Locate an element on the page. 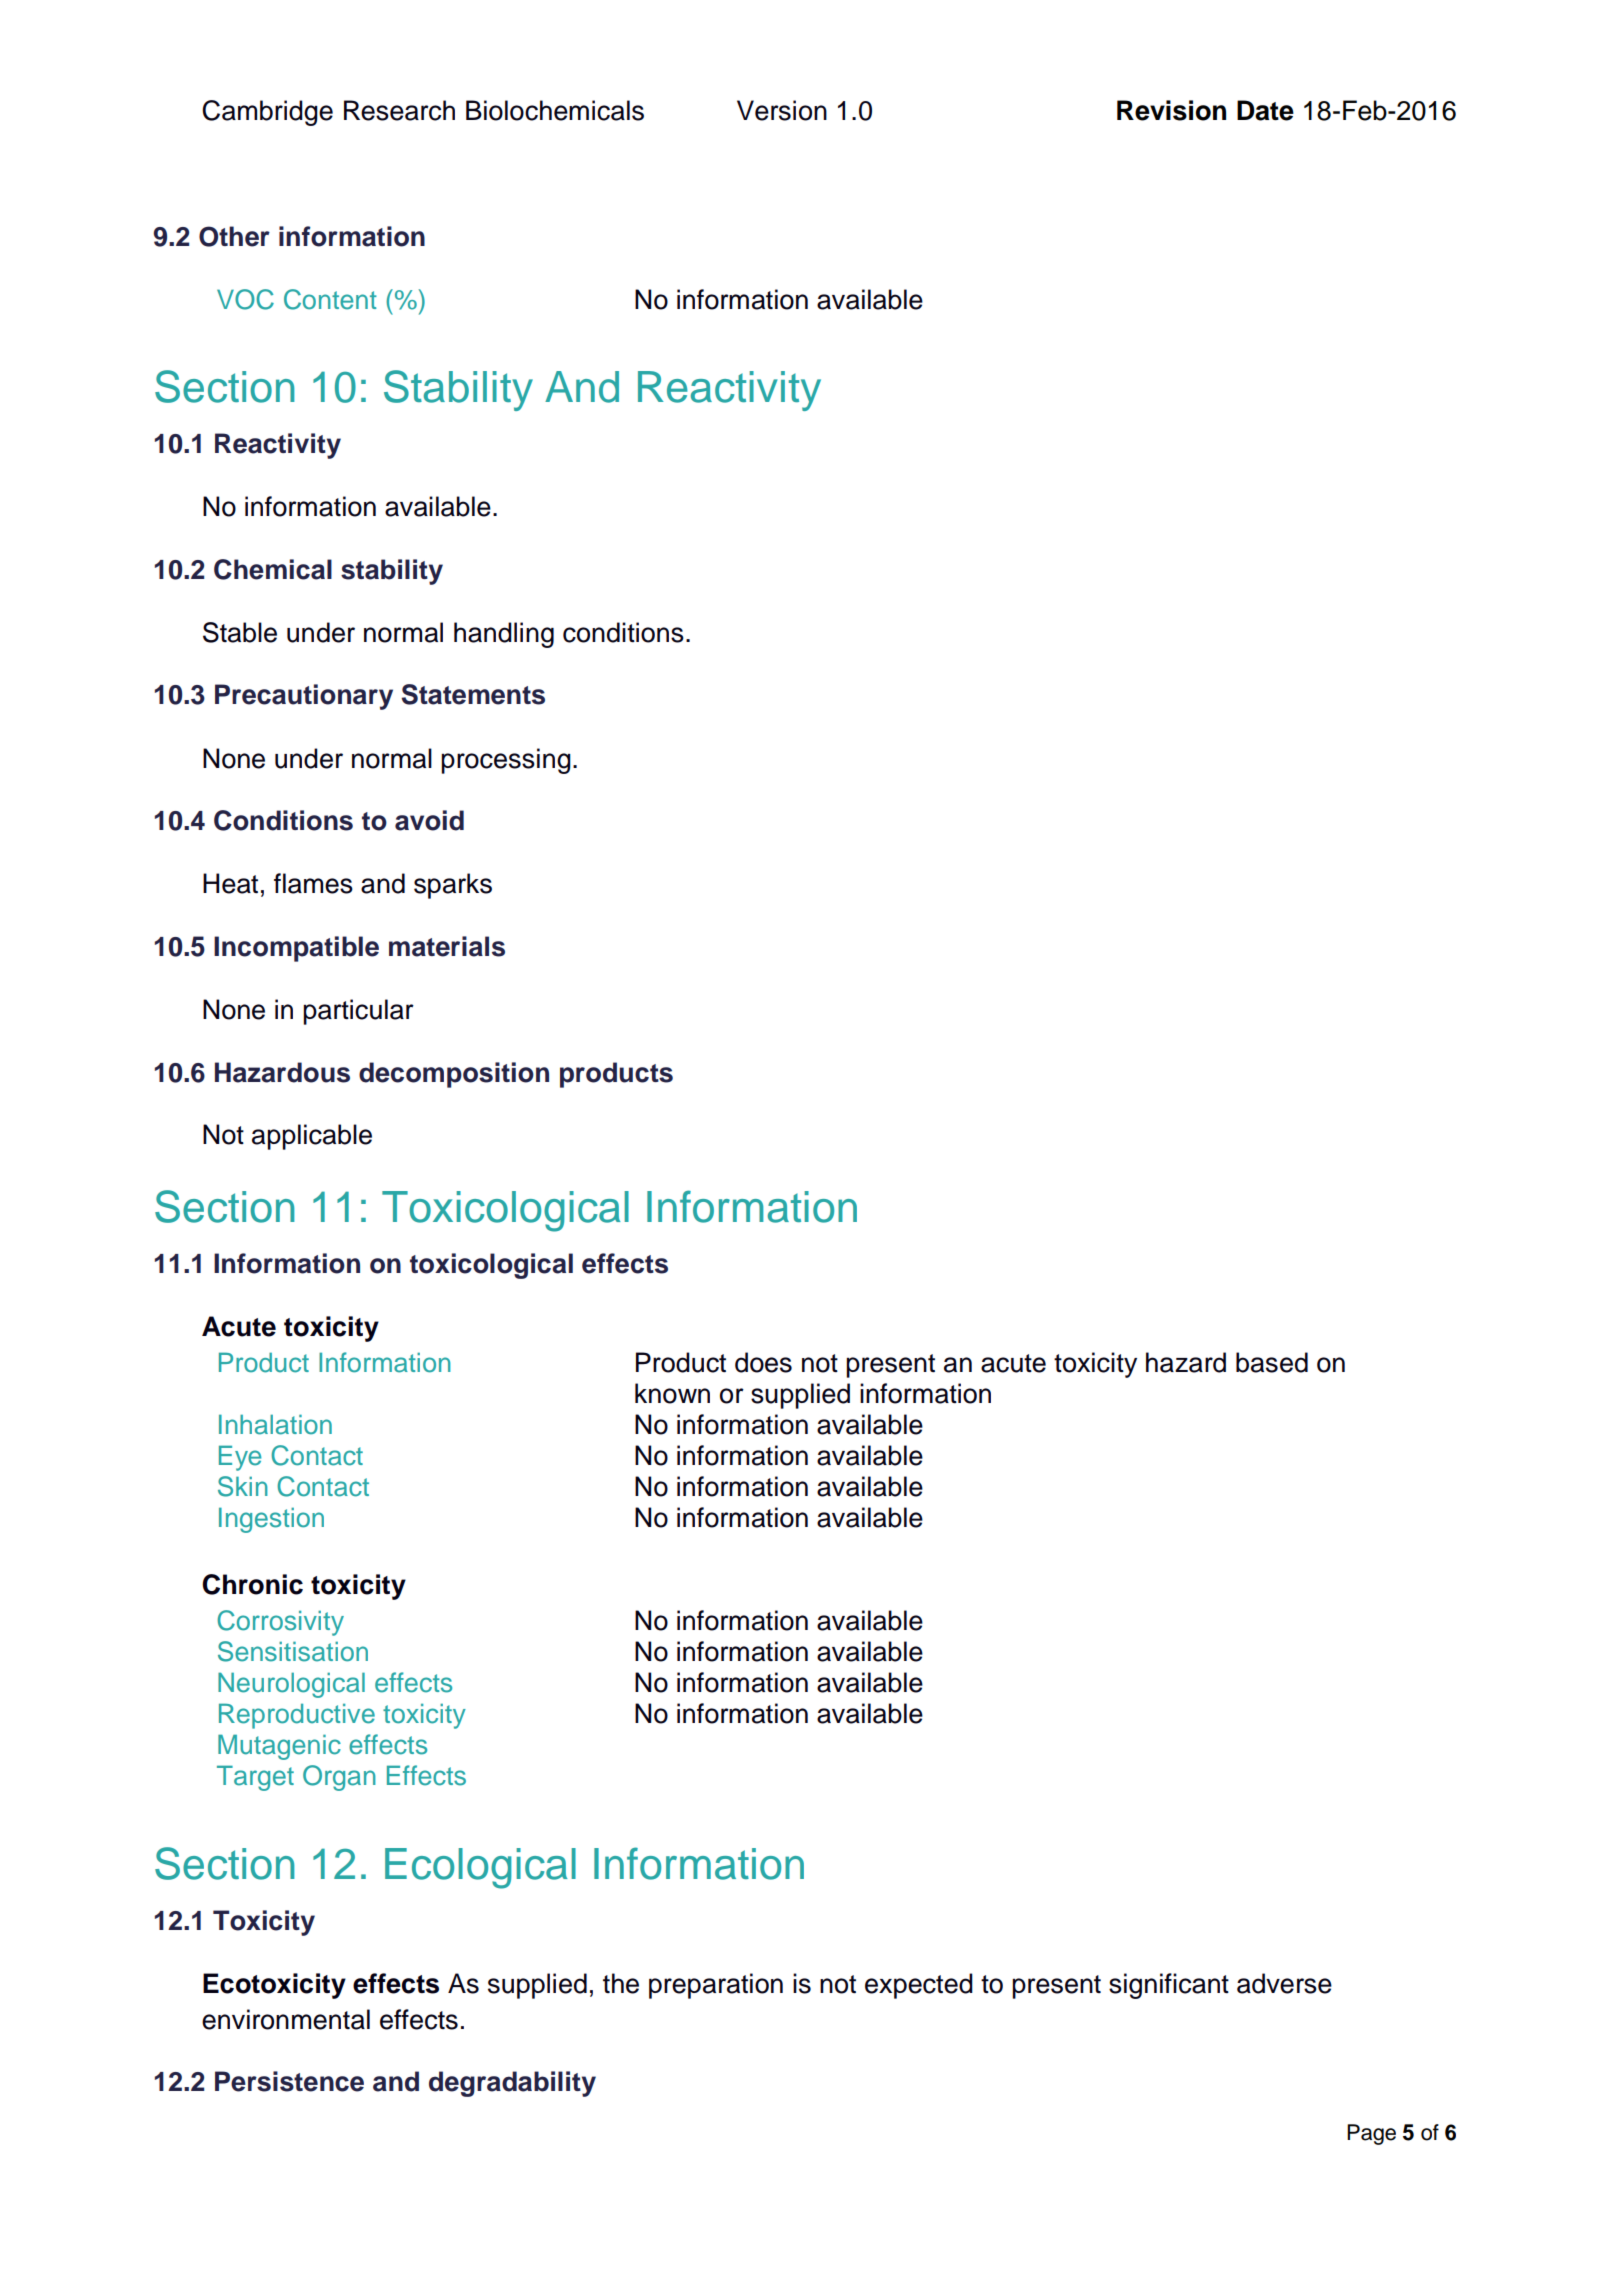  Precautionary is located at coordinates (304, 697).
